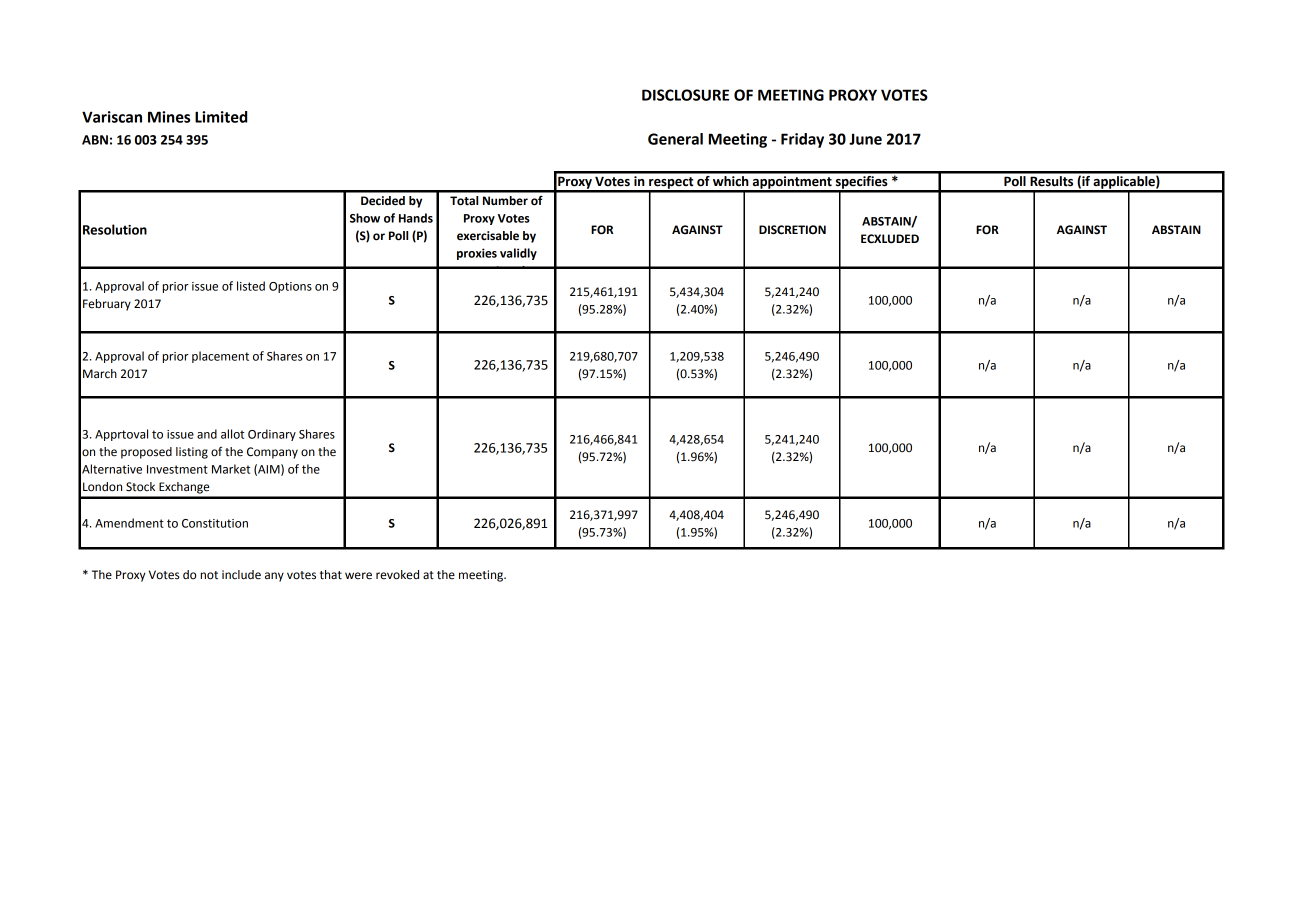 This screenshot has width=1309, height=924. What do you see at coordinates (397, 575) in the screenshot?
I see `revoked` at bounding box center [397, 575].
